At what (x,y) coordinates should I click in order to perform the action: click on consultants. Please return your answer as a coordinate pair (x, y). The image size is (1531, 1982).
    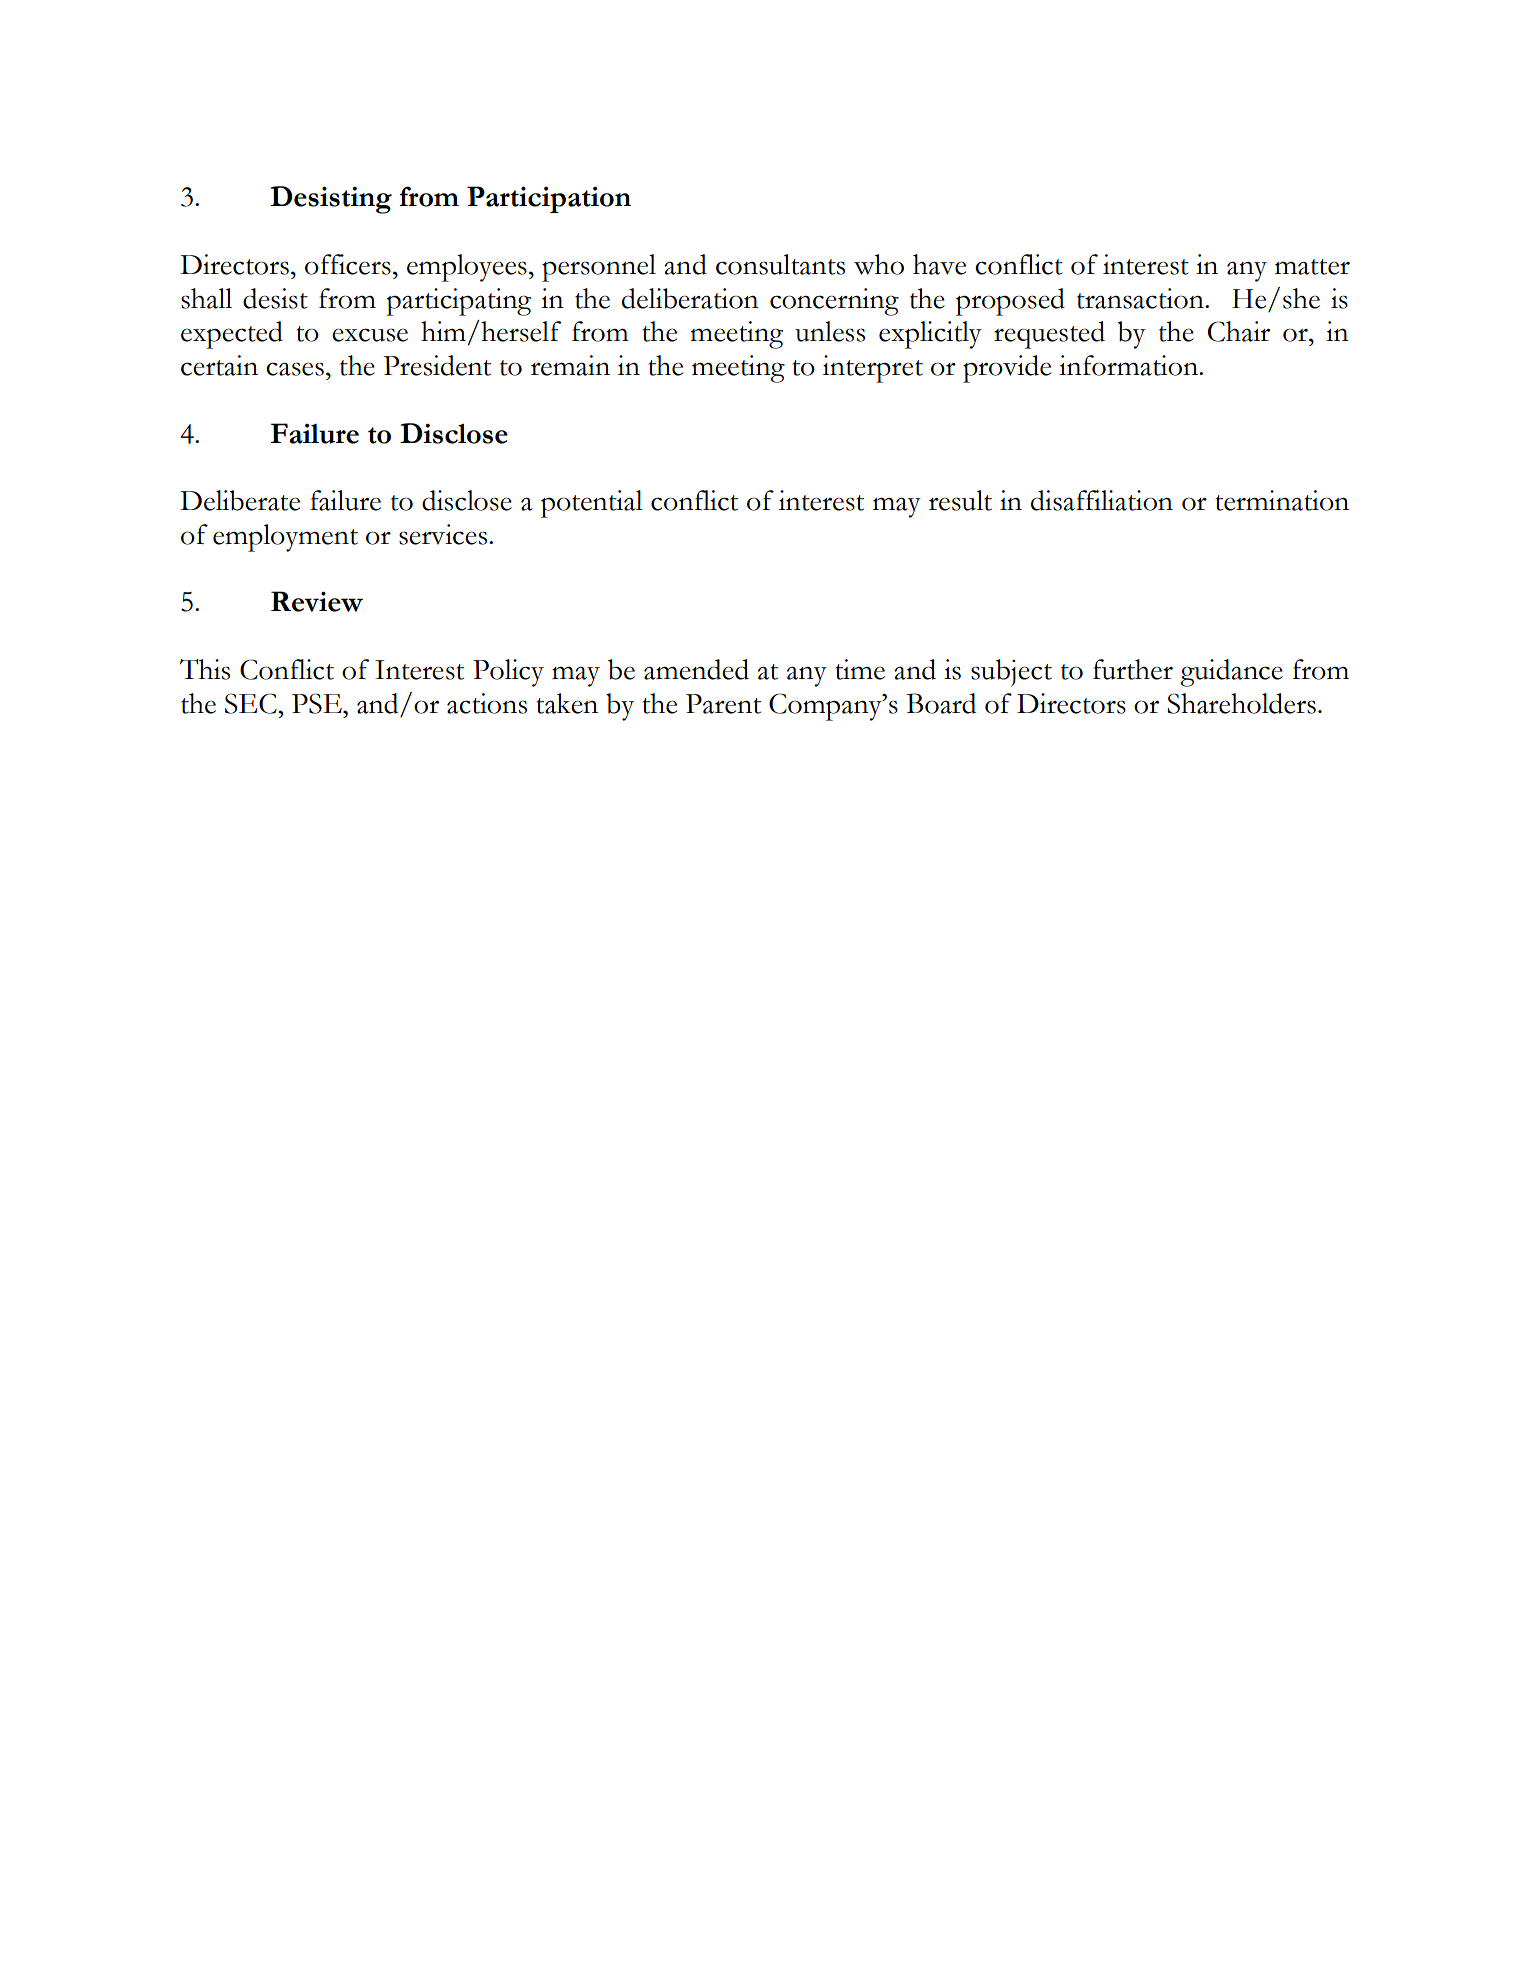
    Looking at the image, I should click on (780, 264).
